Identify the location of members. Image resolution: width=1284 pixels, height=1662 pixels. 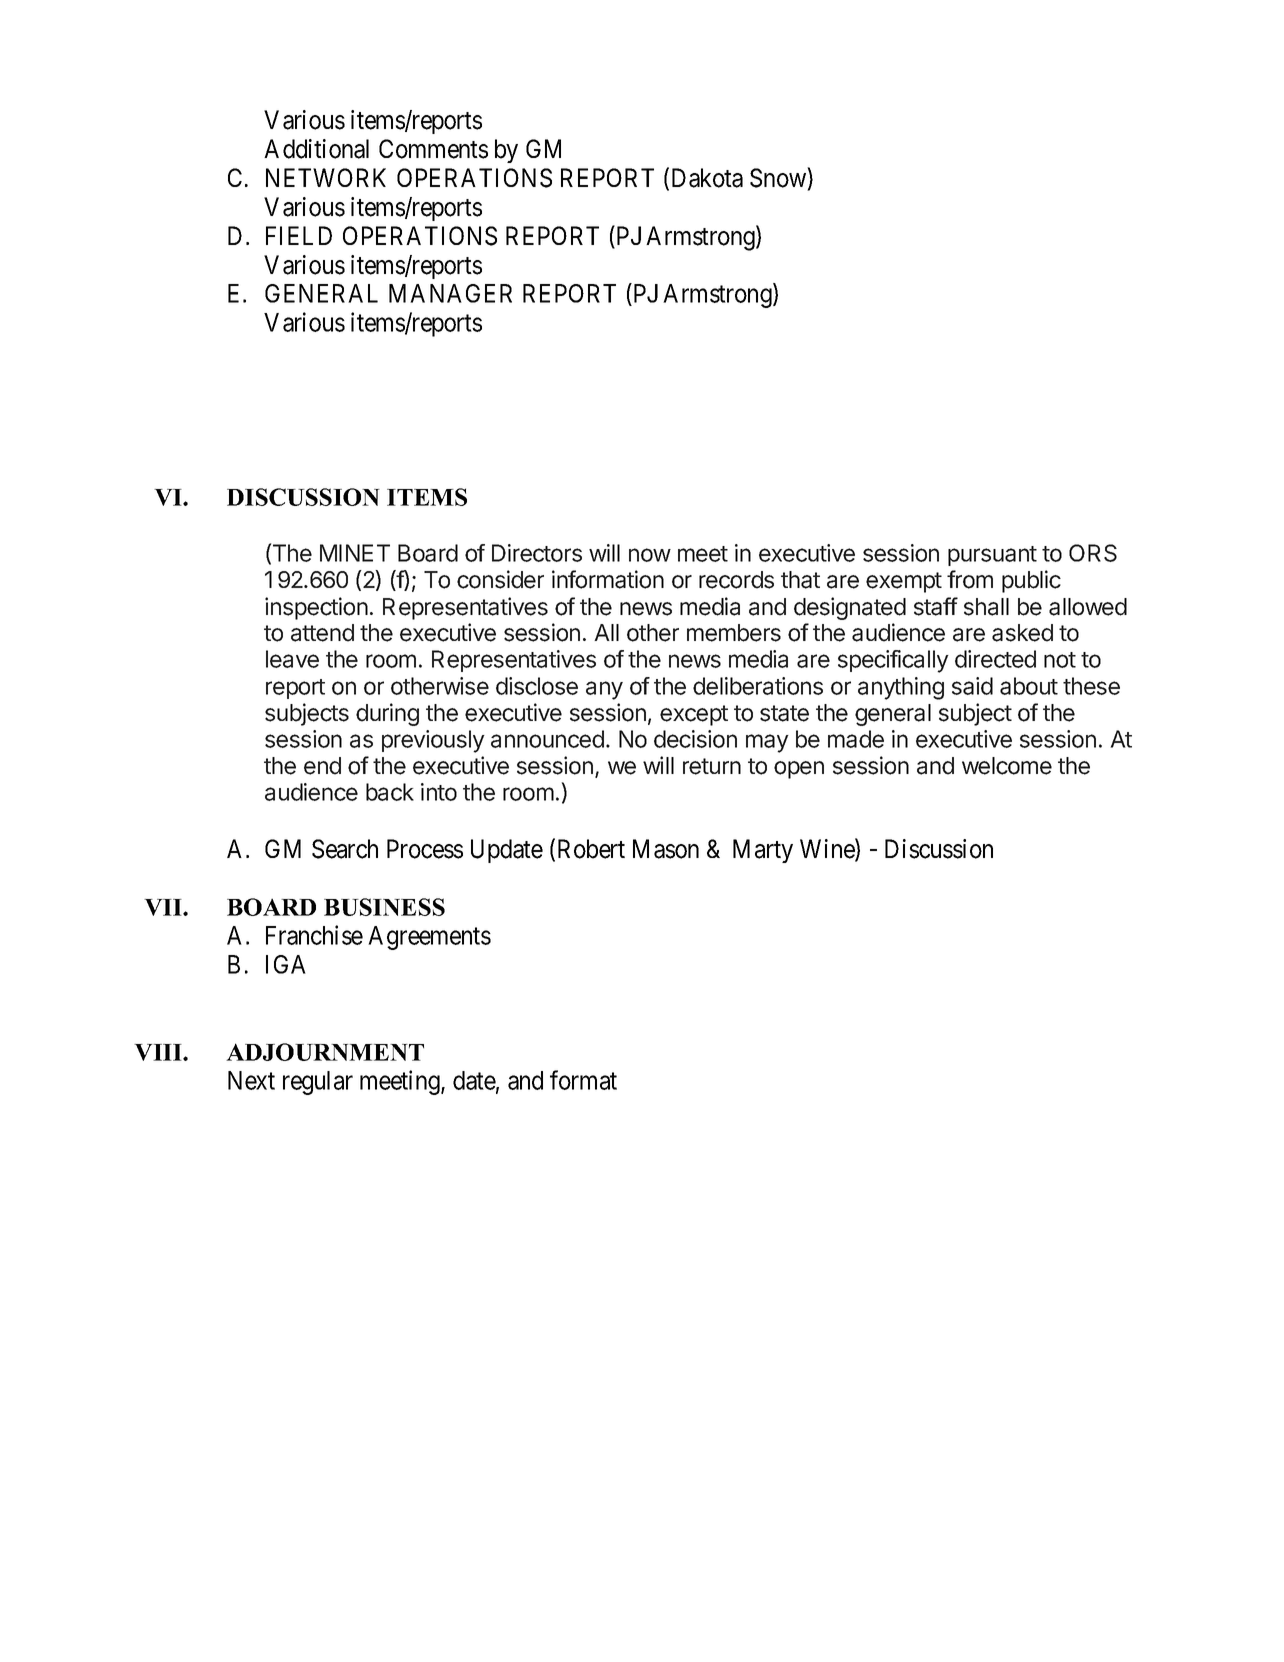
(734, 633).
